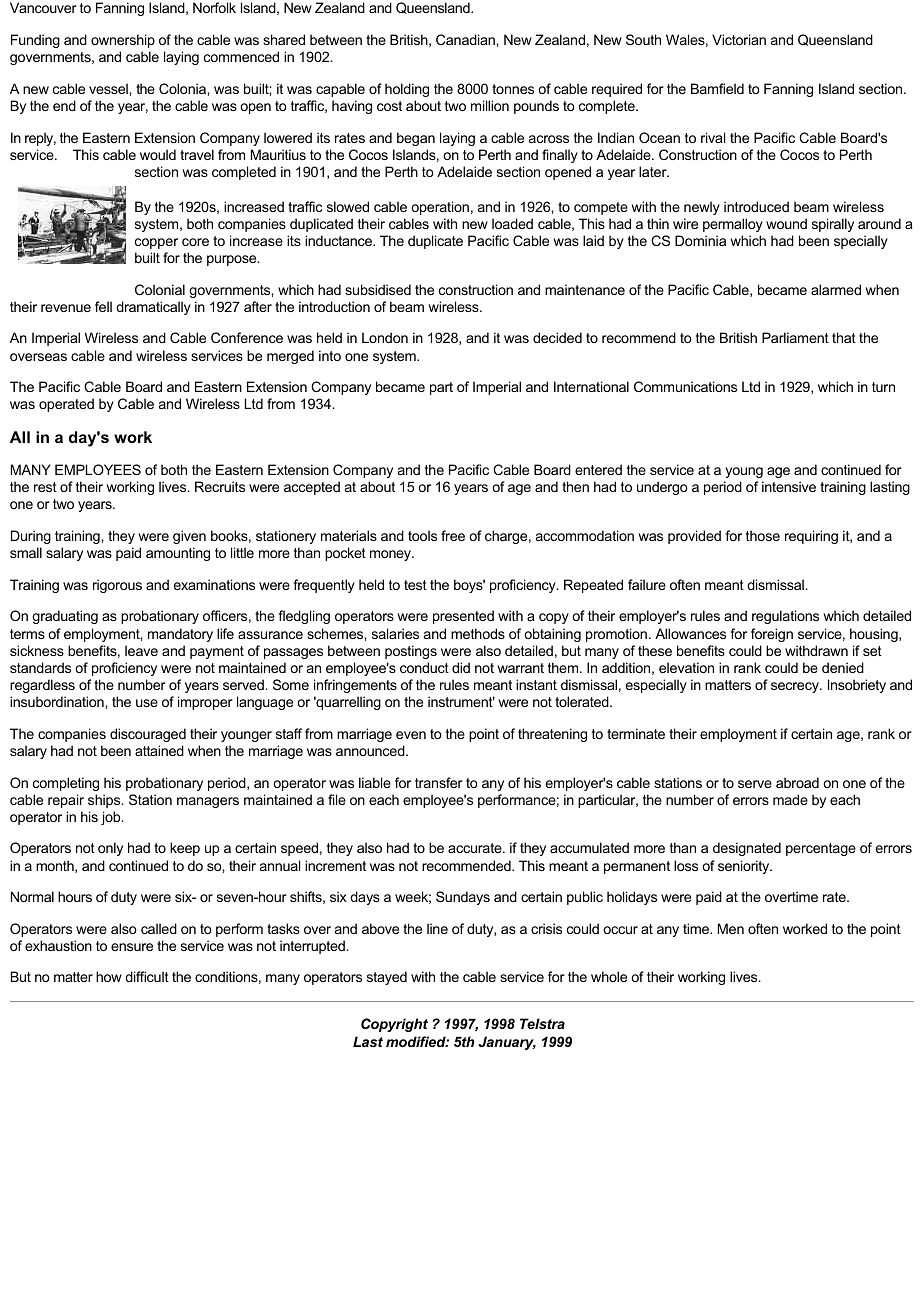  Describe the element at coordinates (147, 703) in the image. I see `use` at that location.
